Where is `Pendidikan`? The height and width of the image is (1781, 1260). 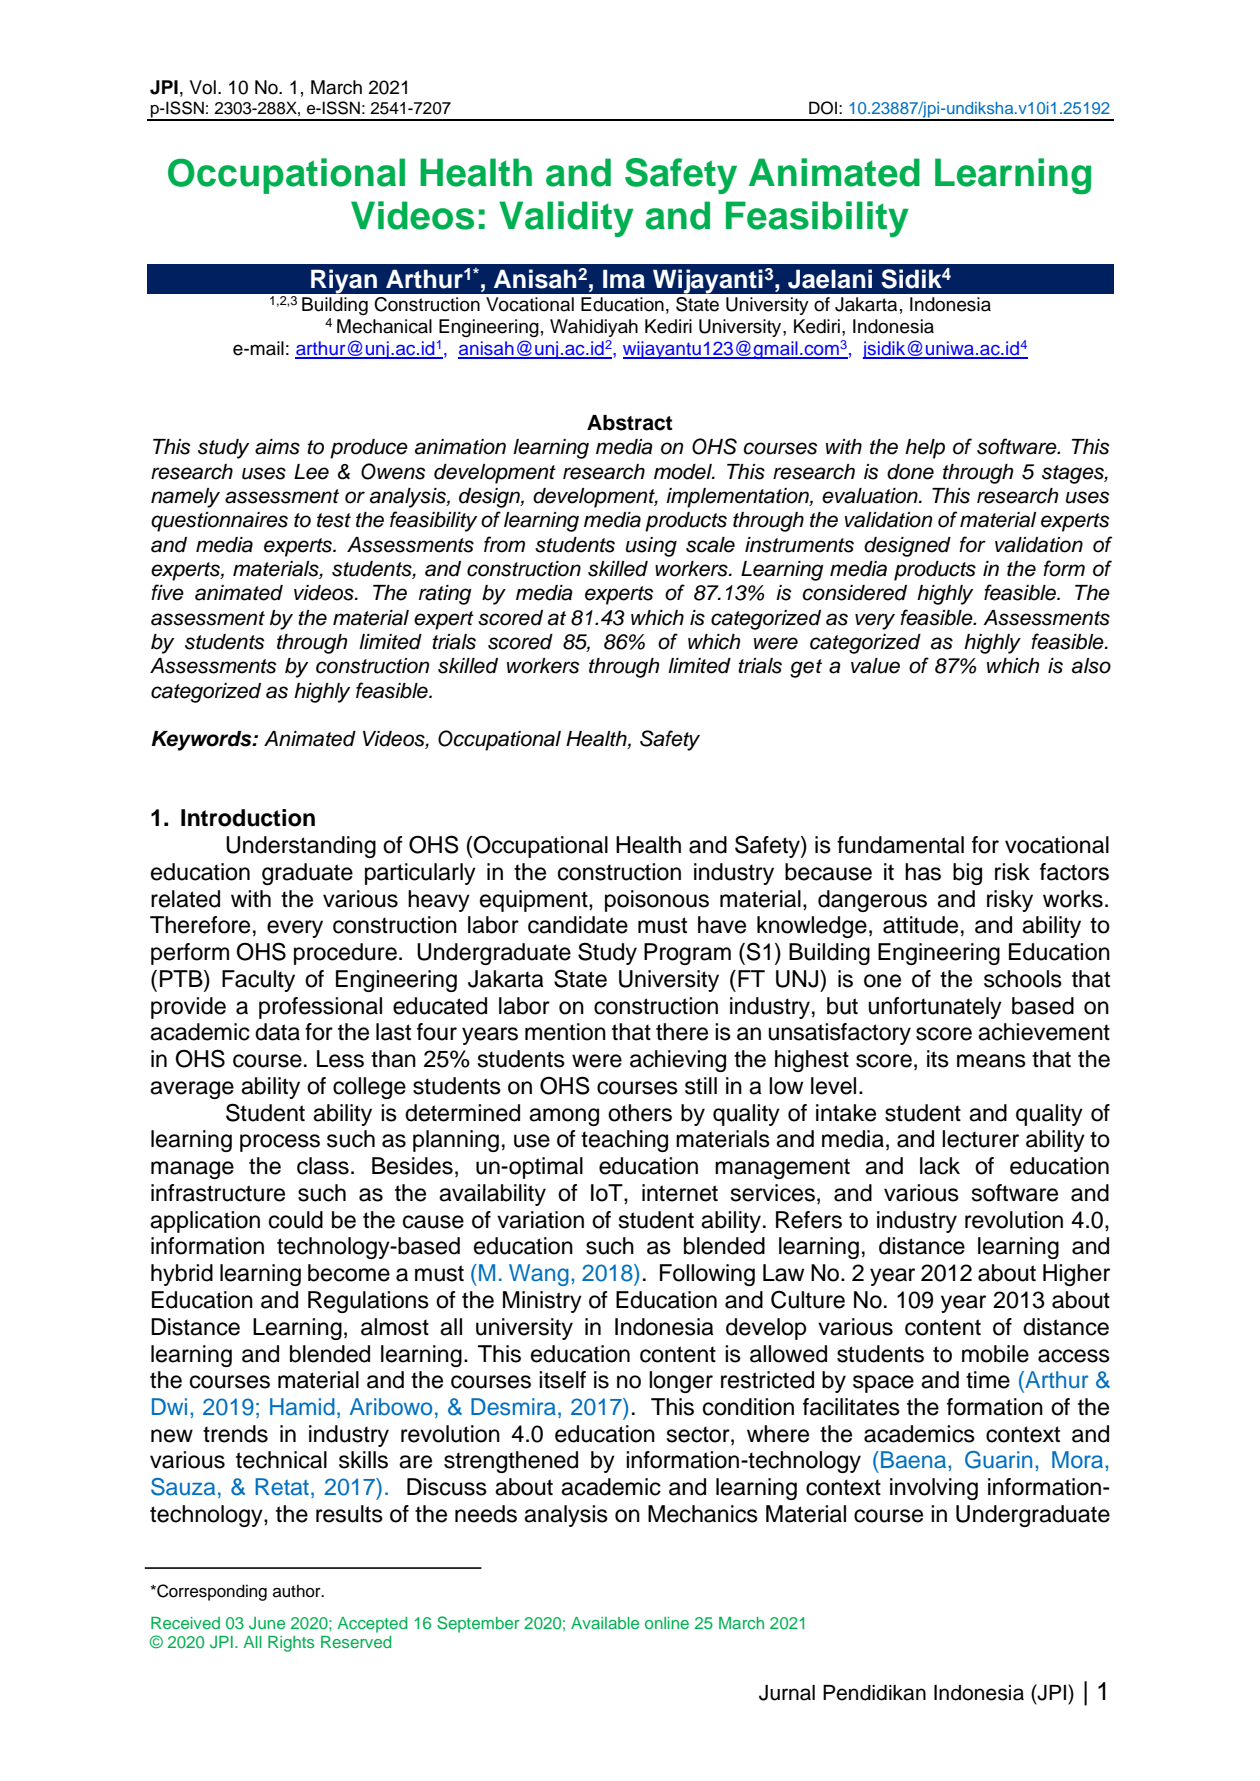
Pendidikan is located at coordinates (874, 1693).
